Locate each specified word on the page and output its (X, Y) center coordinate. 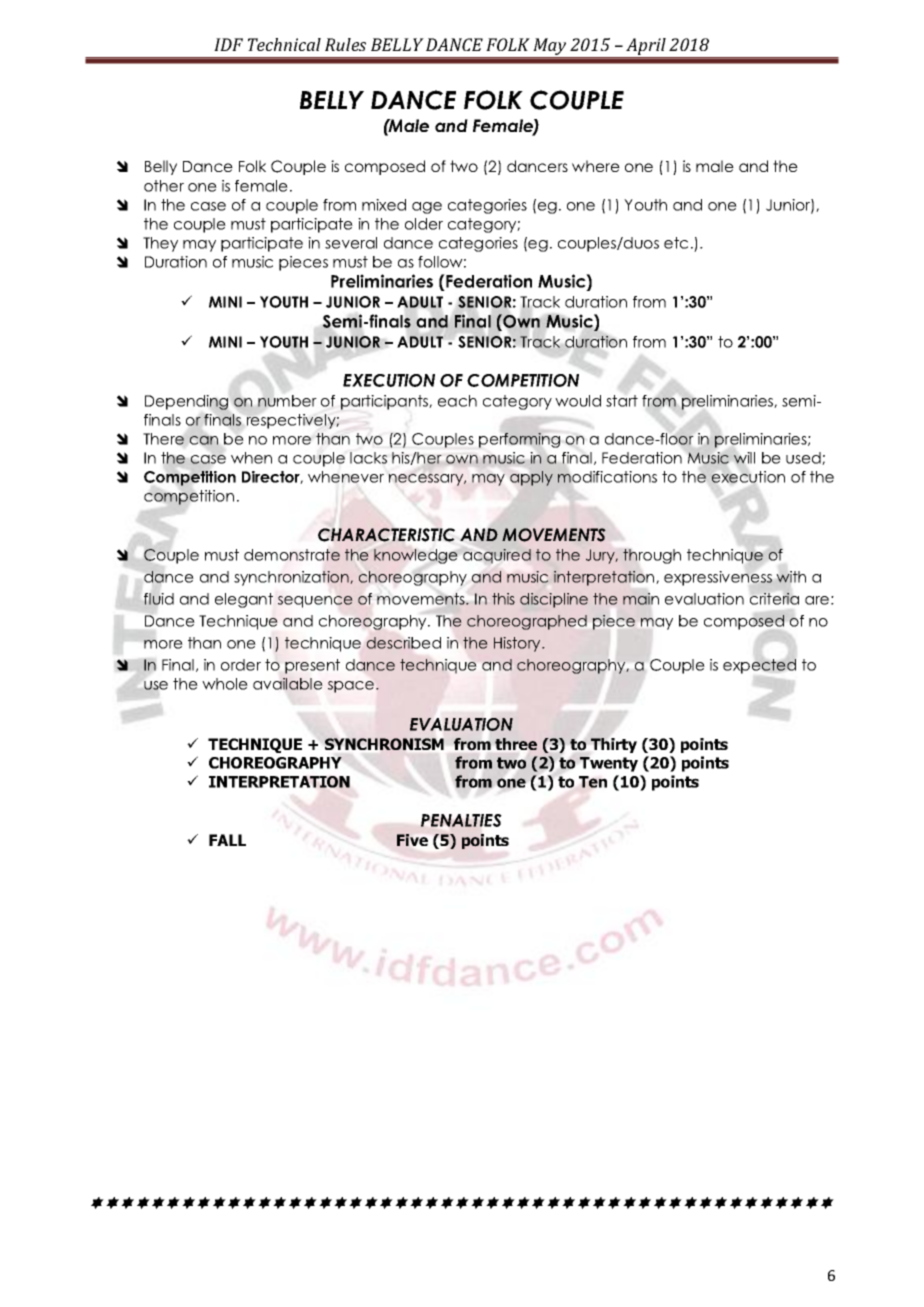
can (204, 440)
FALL (227, 840)
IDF (228, 44)
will (744, 457)
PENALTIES (461, 820)
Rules (345, 44)
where (596, 166)
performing (519, 440)
